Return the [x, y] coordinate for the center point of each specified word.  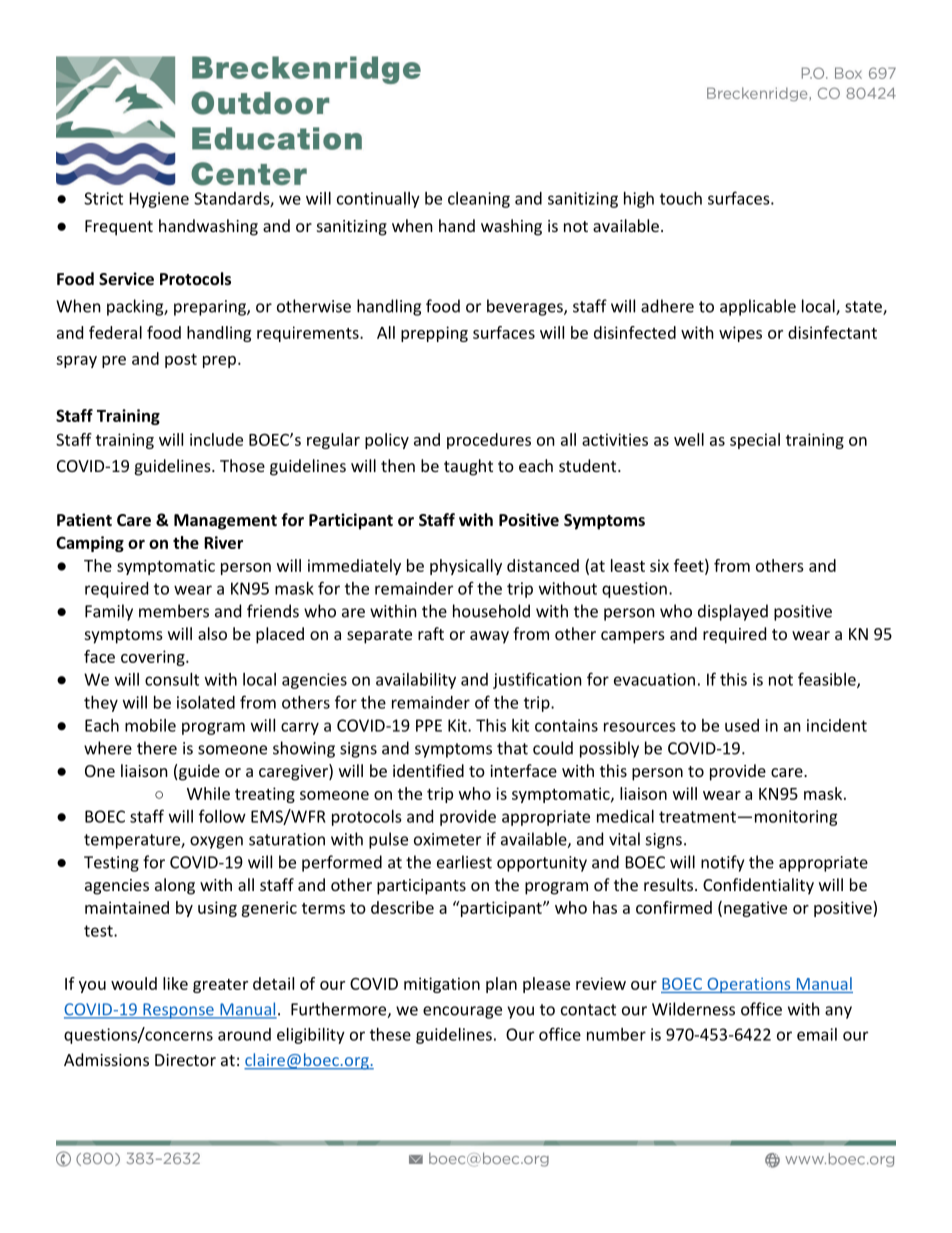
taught [468, 467]
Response [178, 1011]
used [742, 725]
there [157, 748]
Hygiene [159, 200]
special [755, 441]
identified [428, 770]
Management [225, 522]
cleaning [479, 200]
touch [681, 198]
